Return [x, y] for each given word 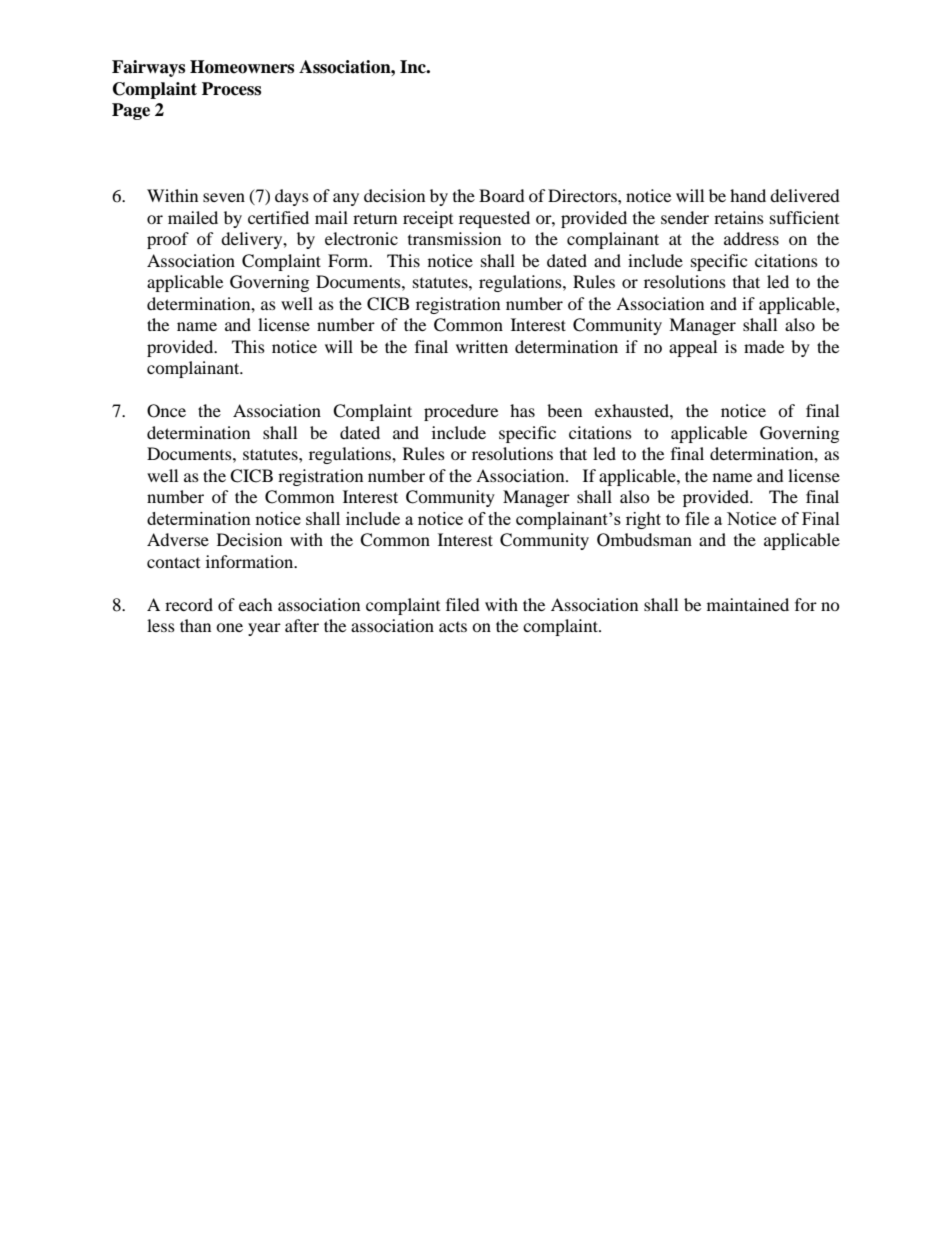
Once [166, 411]
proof [168, 240]
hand [748, 195]
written [482, 346]
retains [739, 217]
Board [502, 195]
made [764, 346]
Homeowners [242, 67]
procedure [461, 412]
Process [231, 89]
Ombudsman [644, 540]
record [189, 604]
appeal [693, 348]
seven [224, 197]
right [643, 520]
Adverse [178, 539]
